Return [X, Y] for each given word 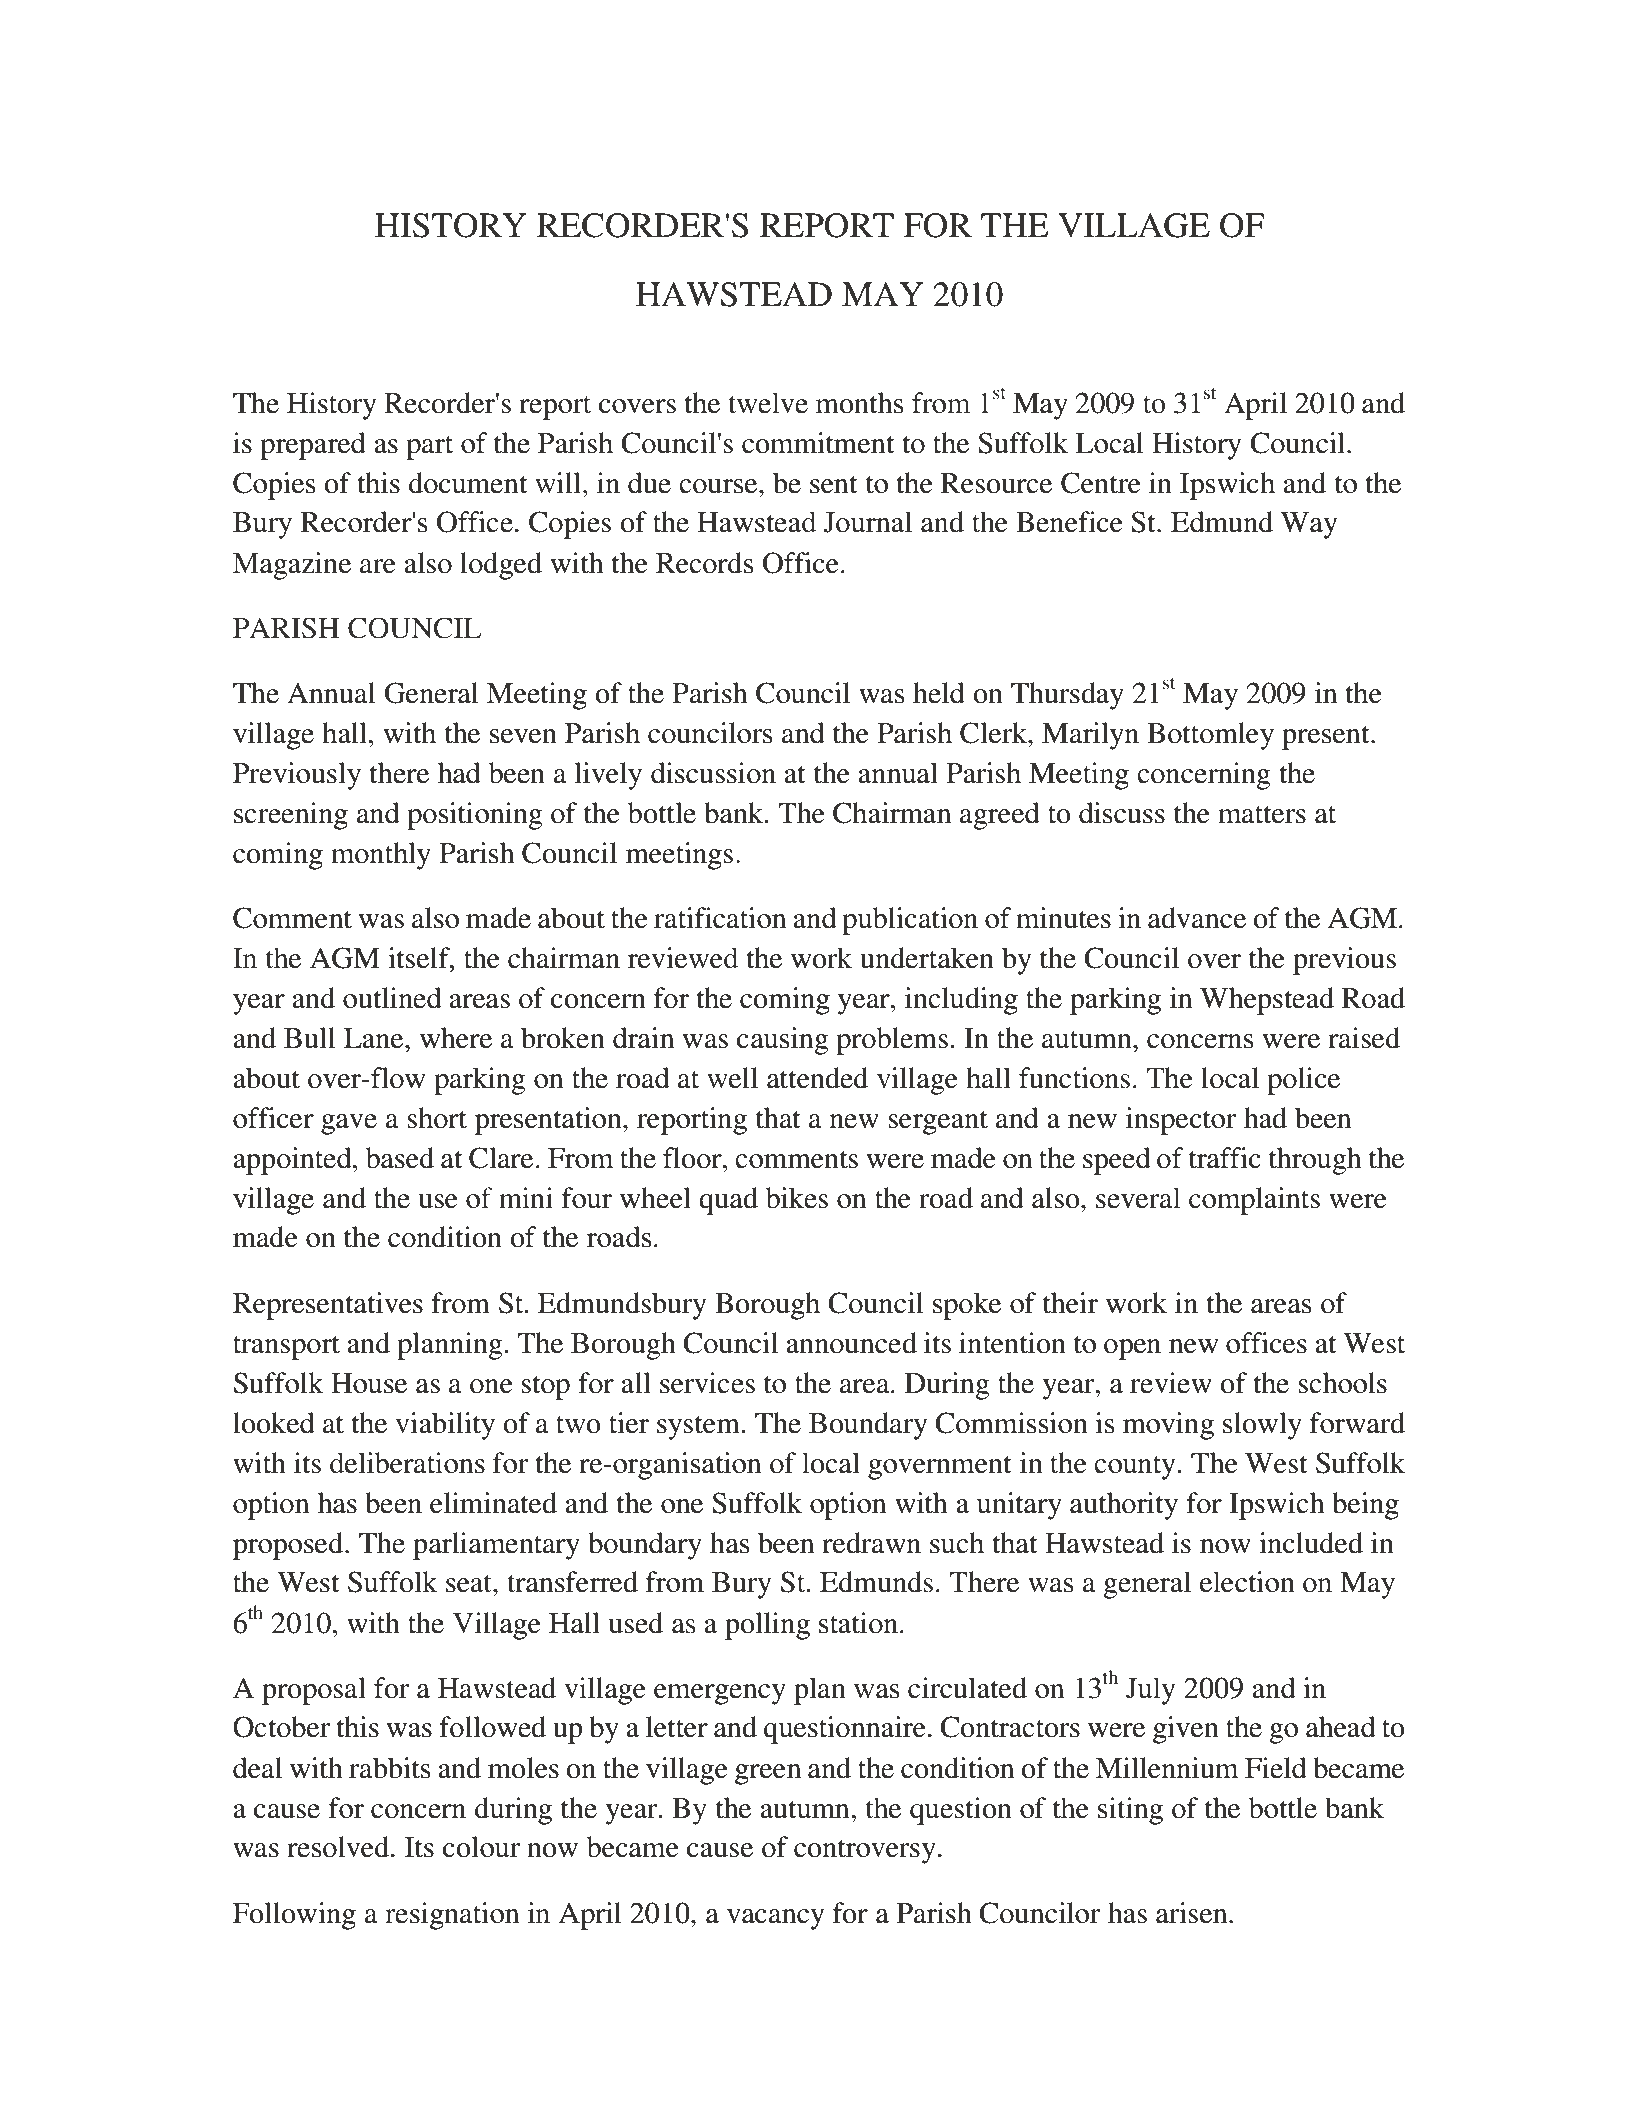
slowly [1262, 1426]
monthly [381, 856]
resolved [339, 1847]
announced [851, 1343]
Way [1309, 525]
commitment [818, 443]
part [429, 448]
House [369, 1383]
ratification [720, 918]
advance [1197, 918]
